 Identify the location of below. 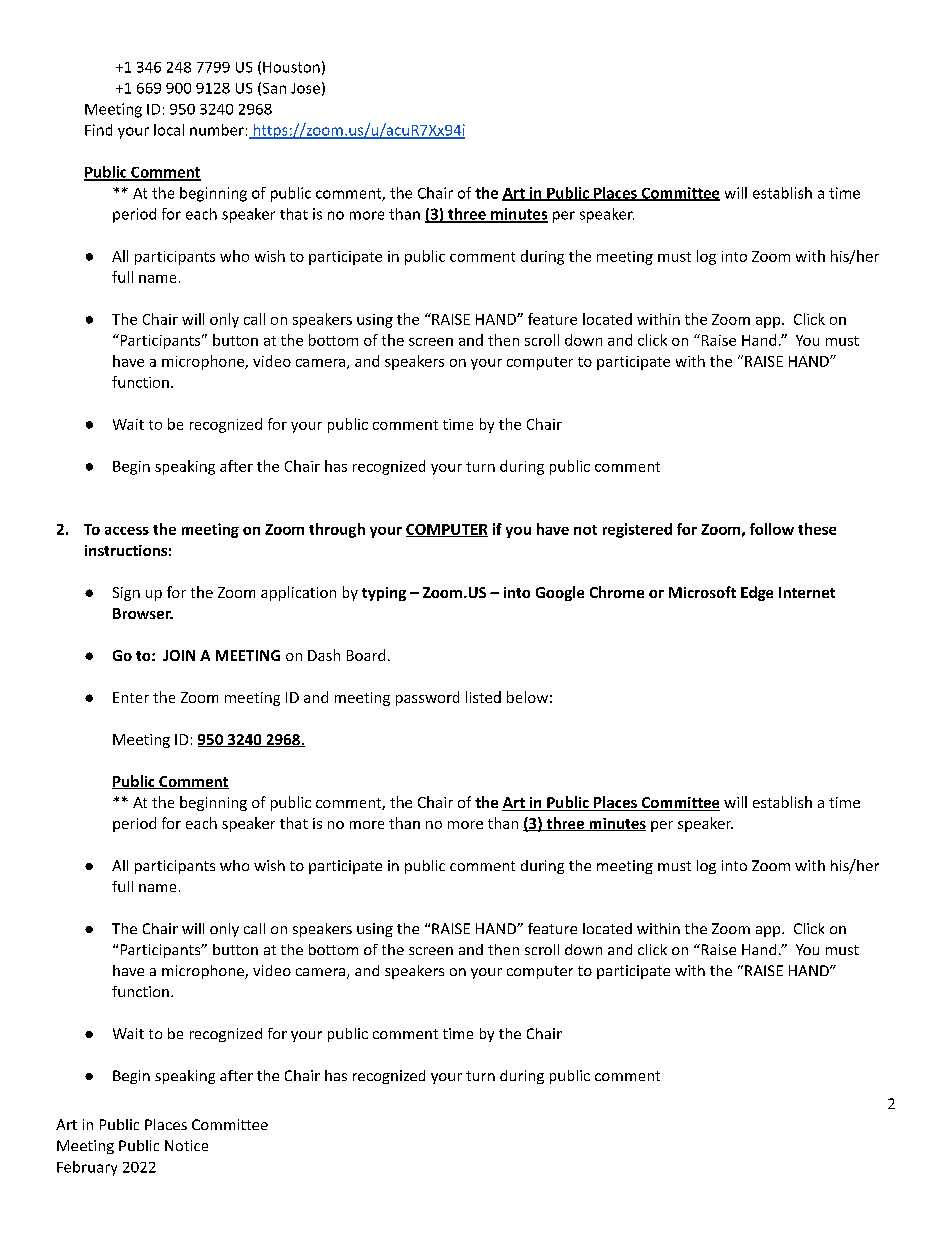
(527, 697).
